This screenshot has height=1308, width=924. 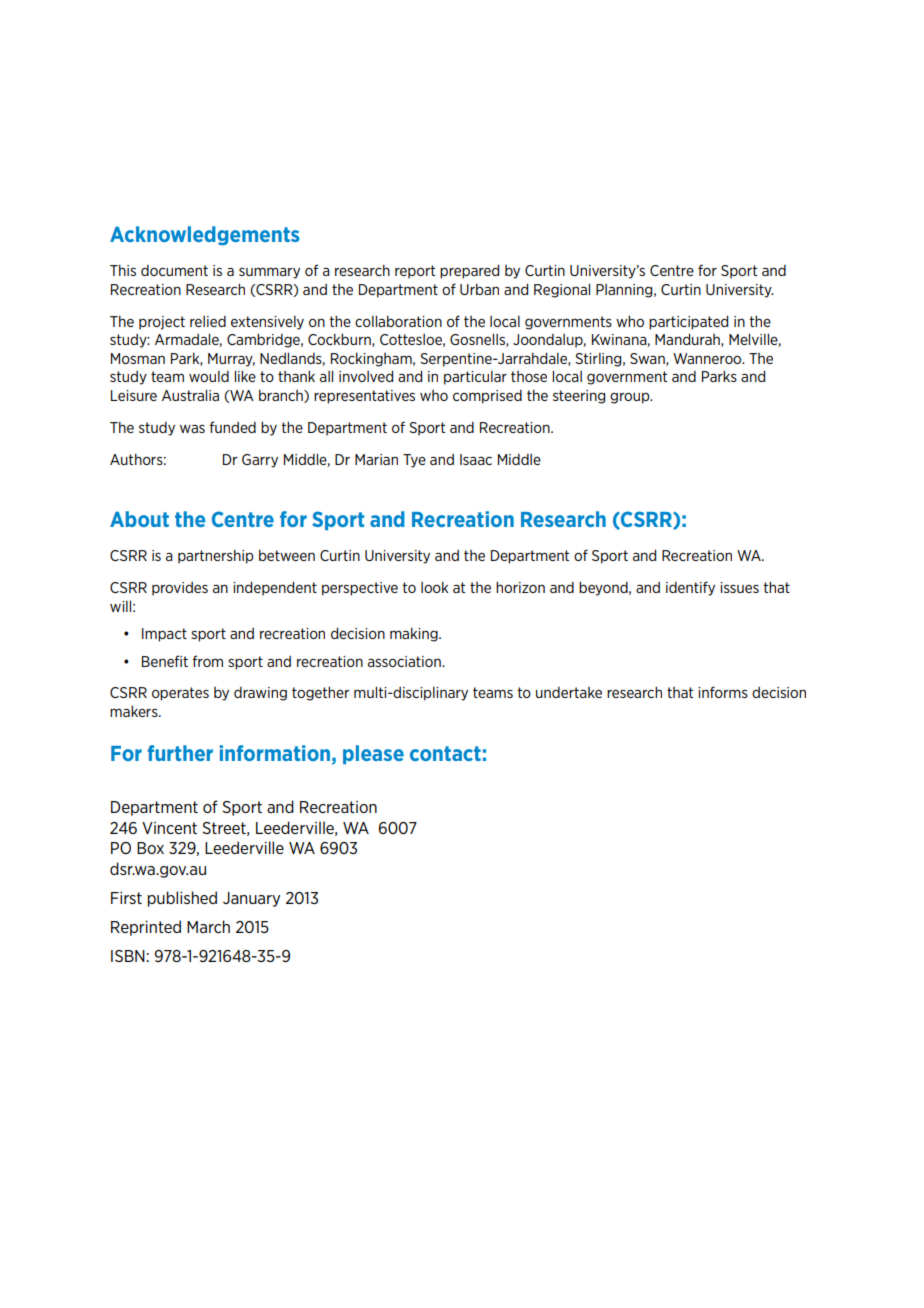 What do you see at coordinates (208, 926) in the screenshot?
I see `March` at bounding box center [208, 926].
